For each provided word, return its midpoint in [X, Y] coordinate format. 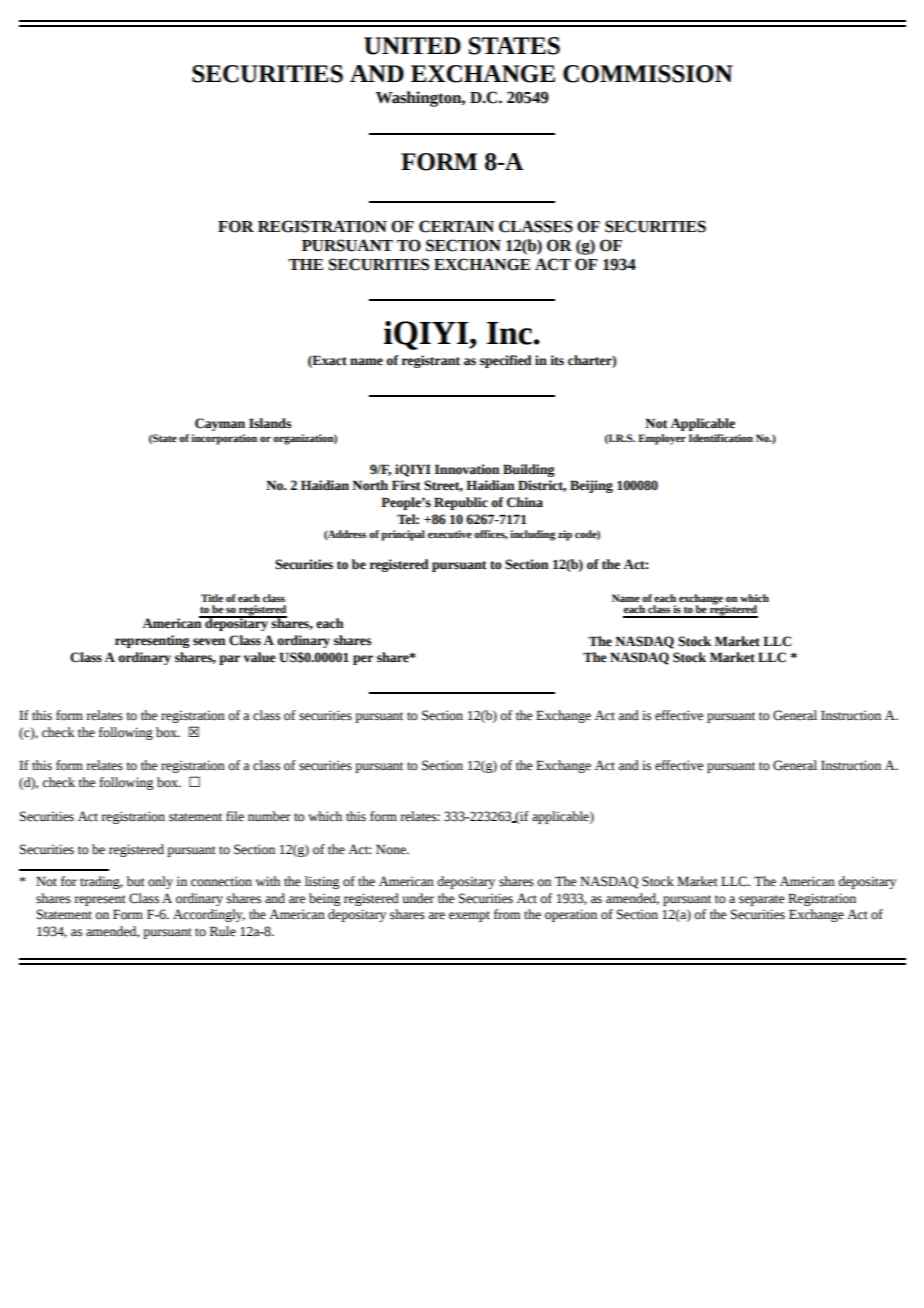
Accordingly [209, 915]
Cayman [220, 424]
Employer [662, 439]
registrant [430, 361]
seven [209, 642]
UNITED [412, 46]
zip [565, 535]
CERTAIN [456, 226]
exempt [469, 916]
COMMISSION [648, 74]
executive [450, 534]
